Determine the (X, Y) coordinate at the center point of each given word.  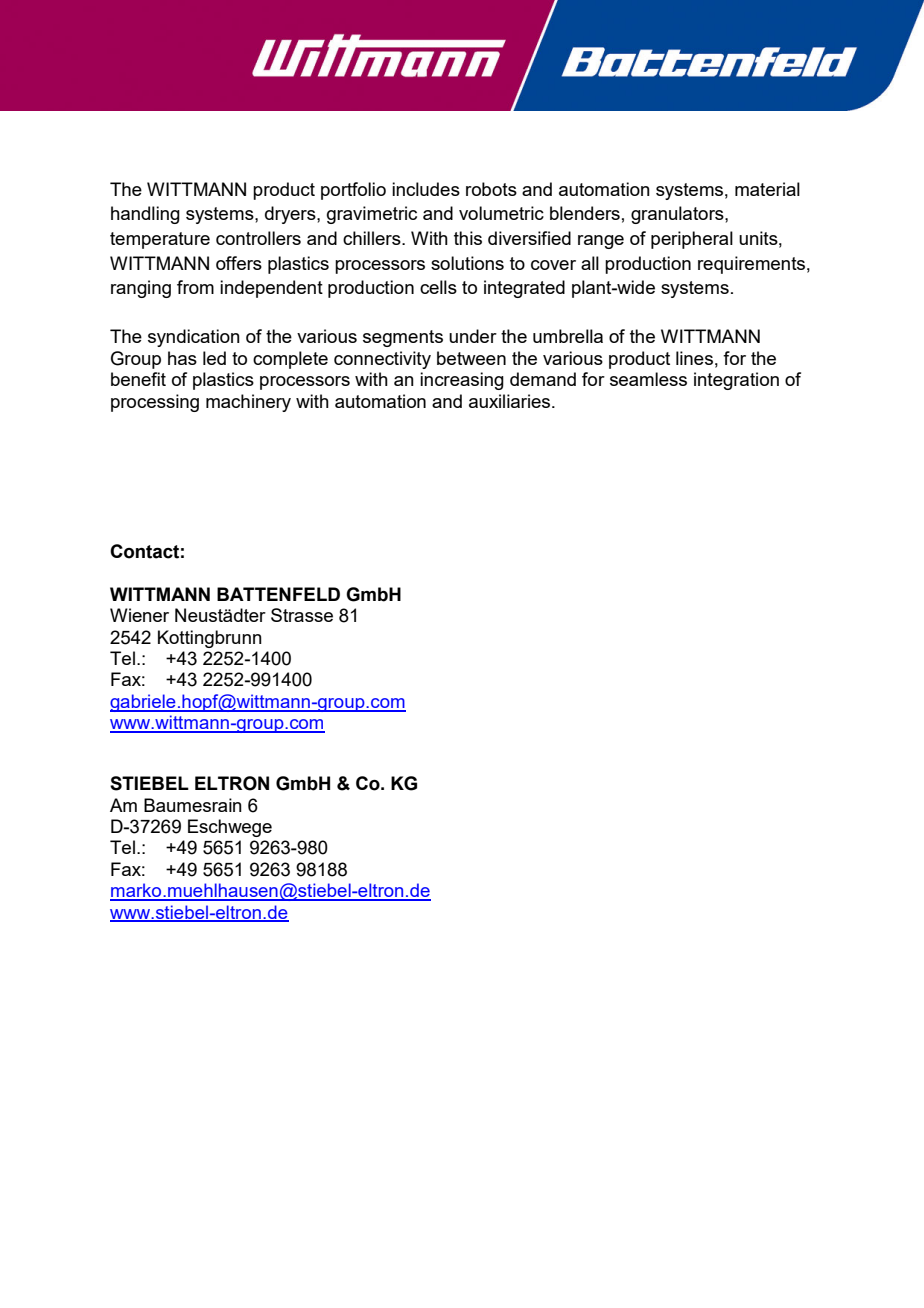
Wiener (139, 615)
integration (736, 381)
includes (426, 189)
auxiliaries (511, 401)
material (767, 189)
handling (145, 215)
